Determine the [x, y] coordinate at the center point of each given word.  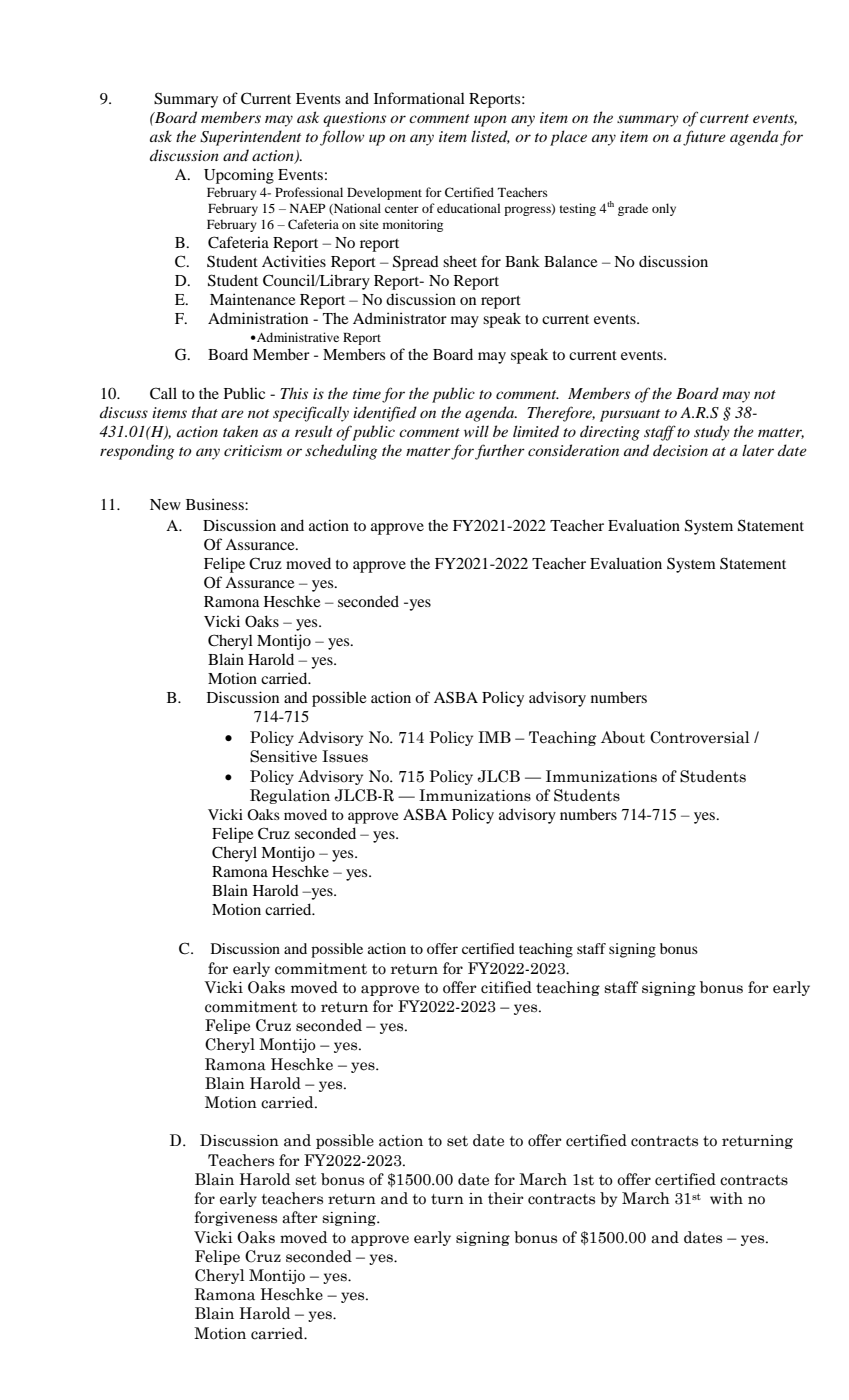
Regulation [290, 796]
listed [490, 137]
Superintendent [250, 138]
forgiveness [236, 1218]
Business [216, 504]
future [704, 138]
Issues [345, 756]
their [506, 1198]
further [500, 452]
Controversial [700, 737]
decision [680, 450]
